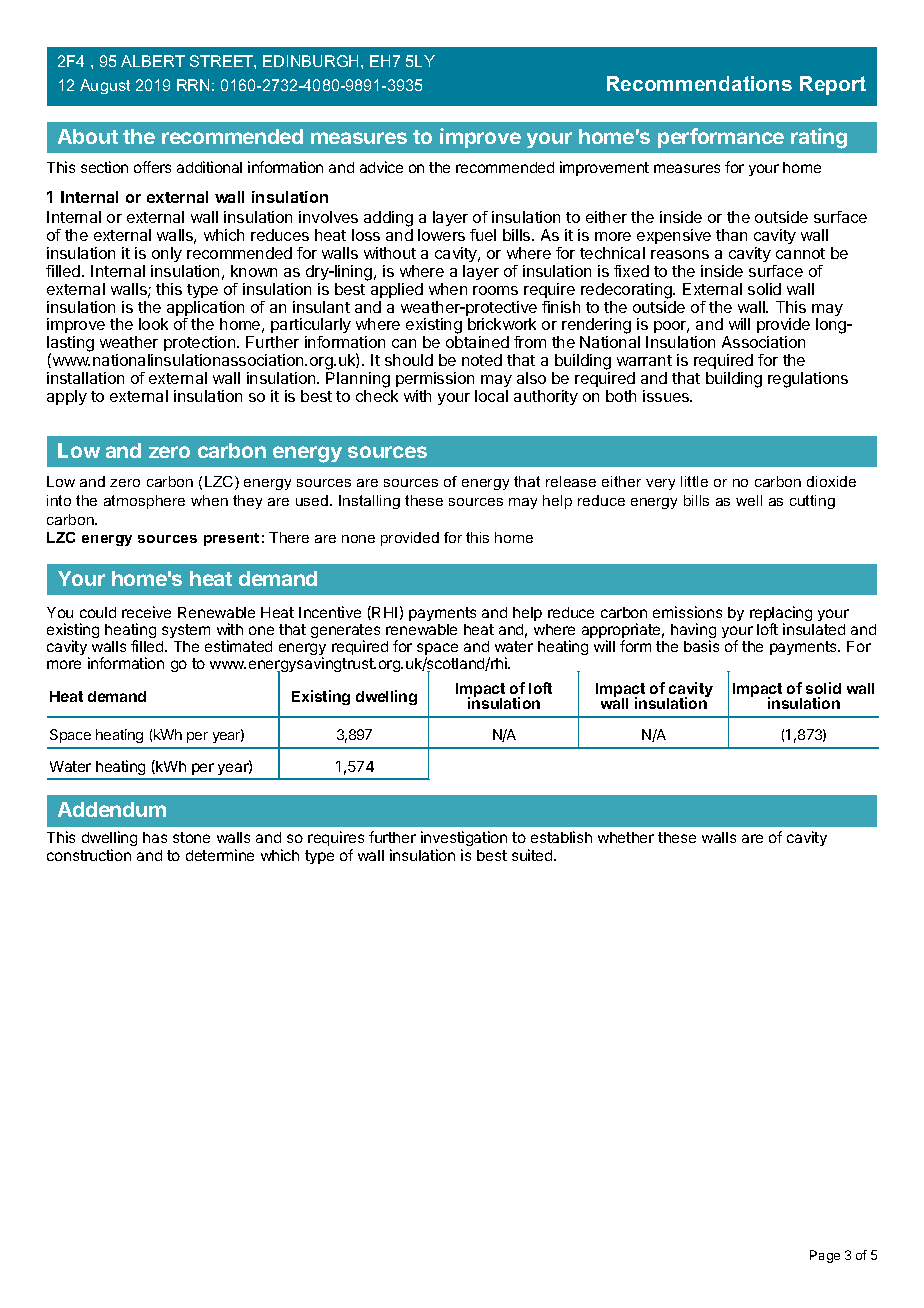 The width and height of the screenshot is (924, 1308). I want to click on Recommendations, so click(699, 83).
